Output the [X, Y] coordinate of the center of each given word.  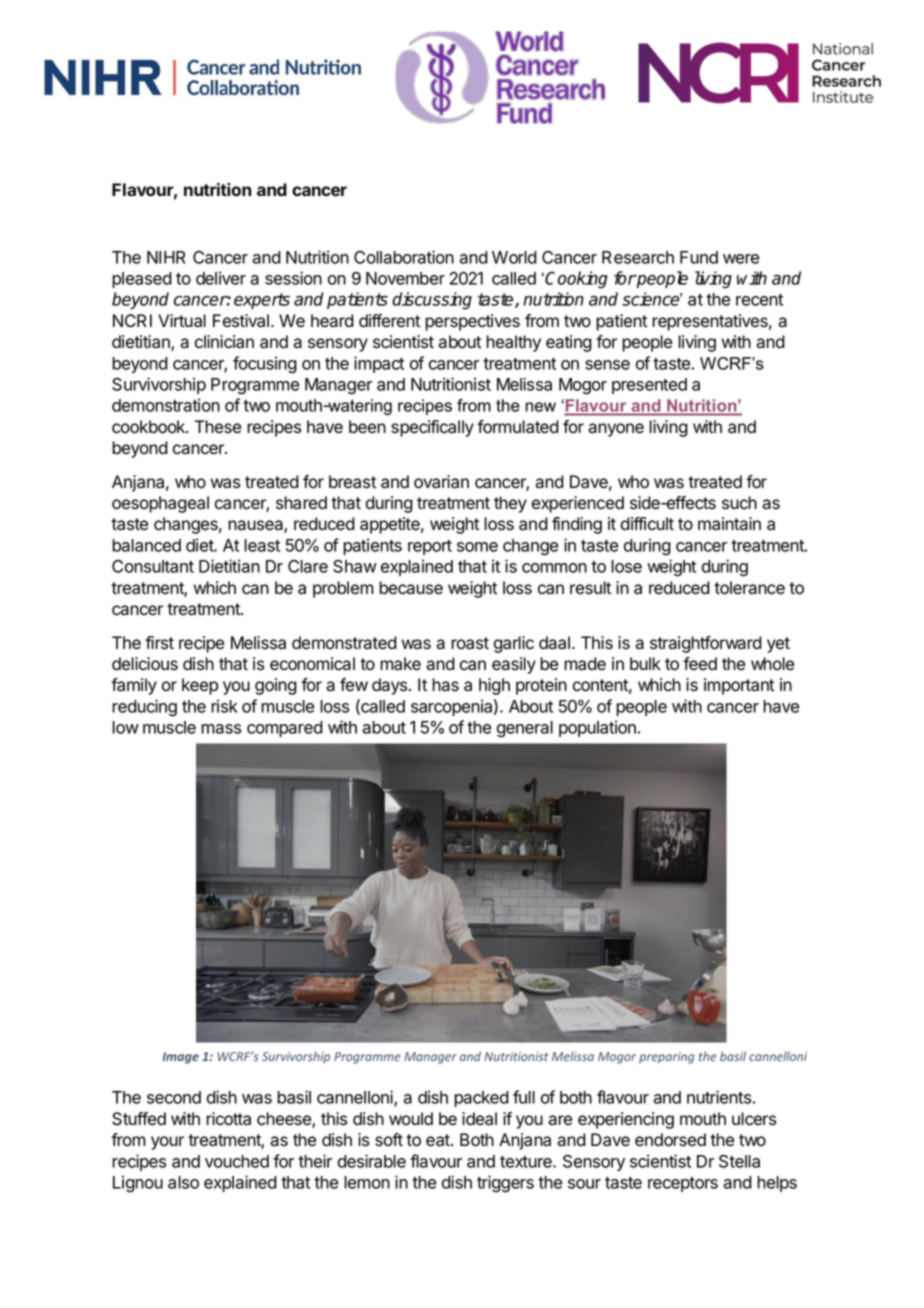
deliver [221, 278]
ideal [479, 1119]
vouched [237, 1161]
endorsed [670, 1140]
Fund [699, 257]
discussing [432, 301]
